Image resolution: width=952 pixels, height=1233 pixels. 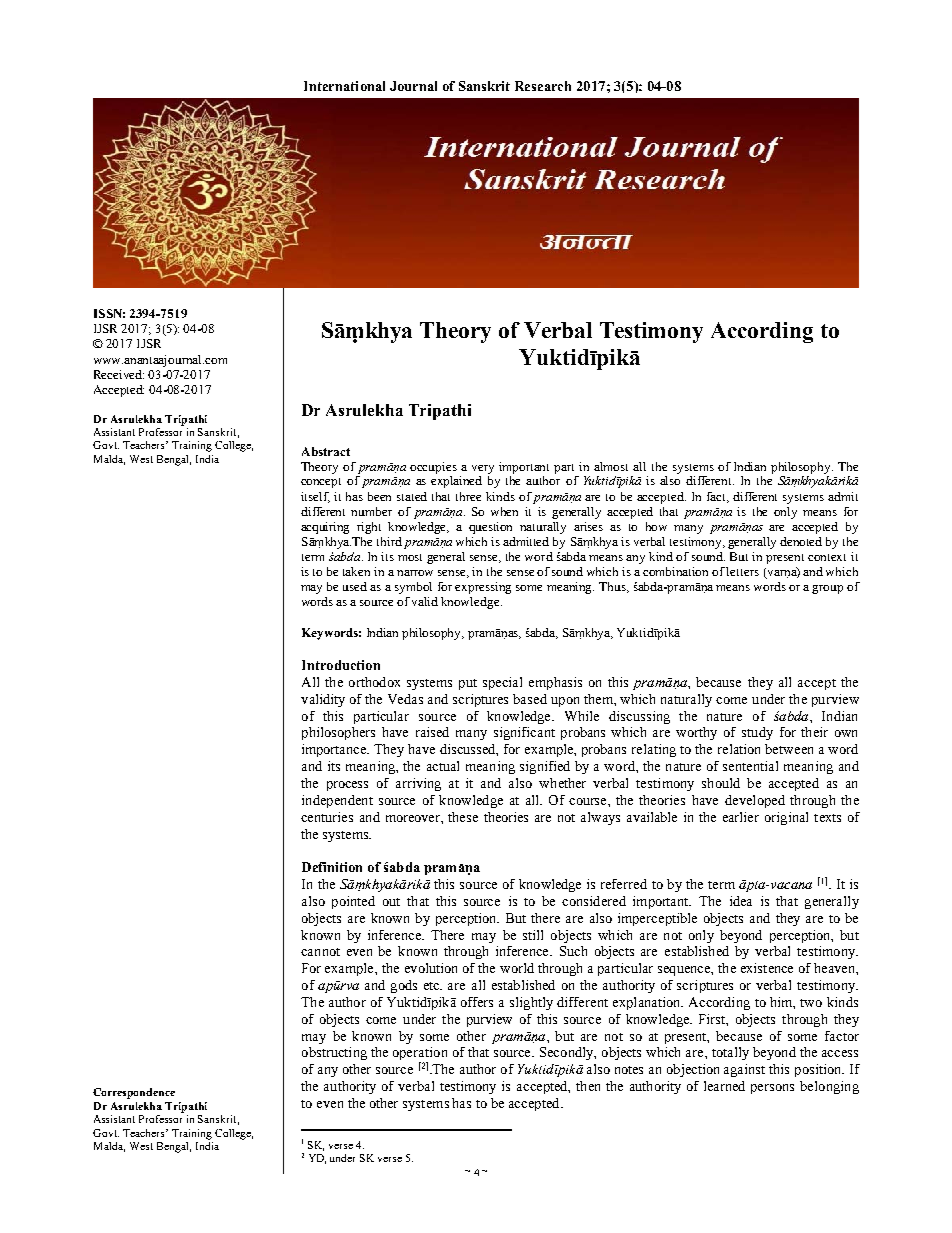 I want to click on against, so click(x=744, y=1070).
